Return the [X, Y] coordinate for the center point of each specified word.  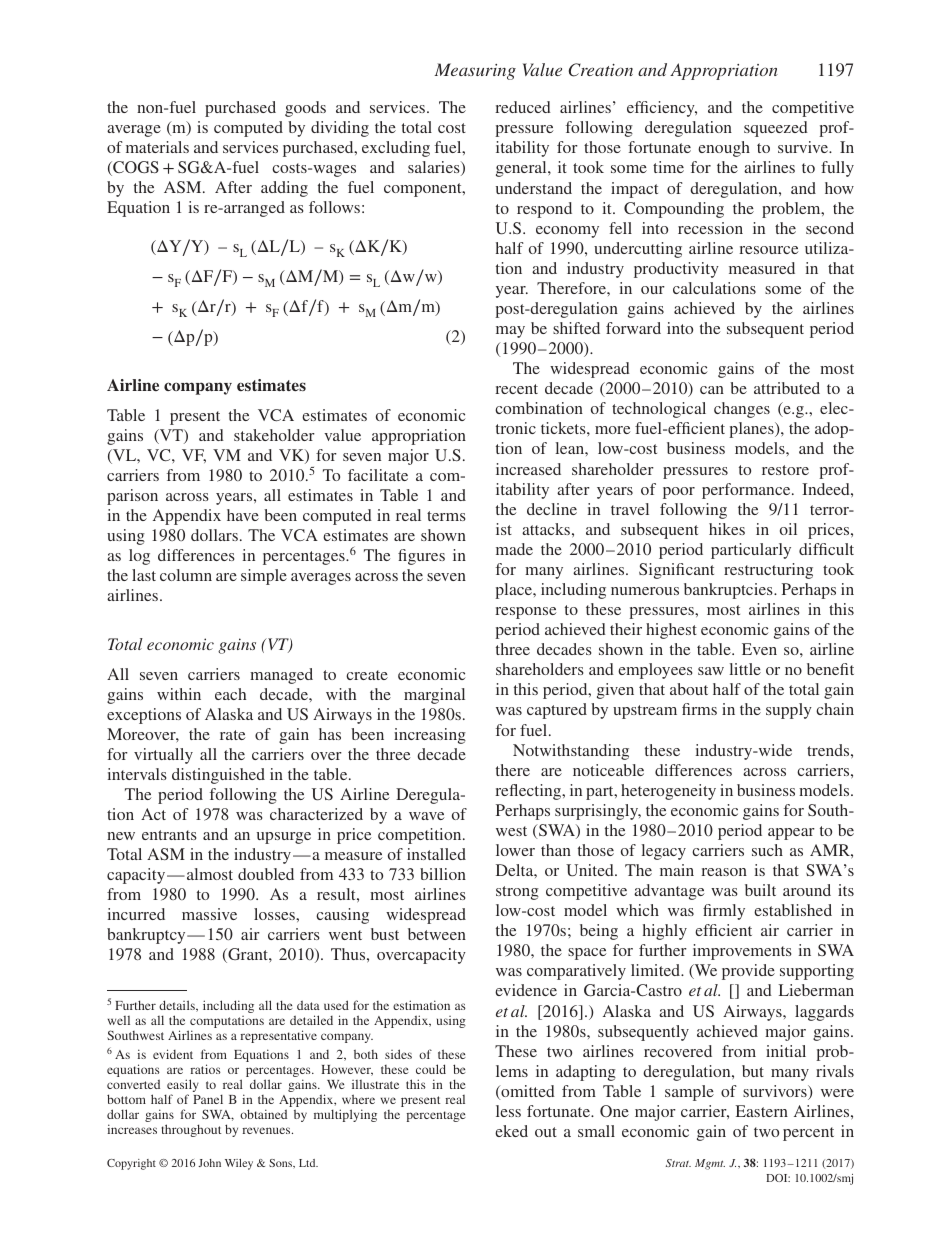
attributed [787, 388]
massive [209, 914]
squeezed [776, 129]
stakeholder [274, 435]
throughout [191, 1130]
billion [443, 874]
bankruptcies [729, 591]
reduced [523, 107]
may [510, 332]
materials [157, 147]
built [760, 890]
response [526, 613]
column [186, 575]
